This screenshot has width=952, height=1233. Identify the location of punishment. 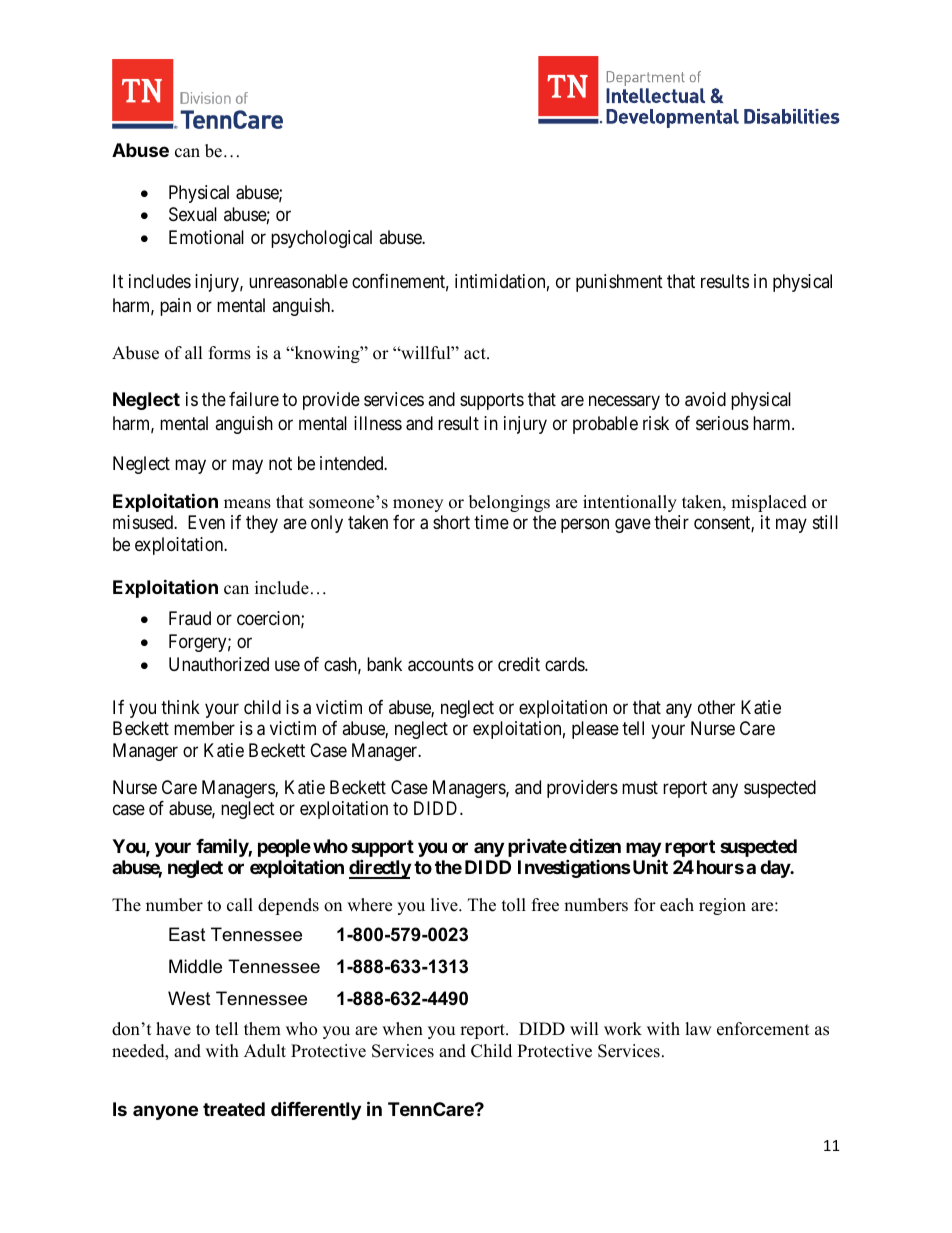
(619, 283).
